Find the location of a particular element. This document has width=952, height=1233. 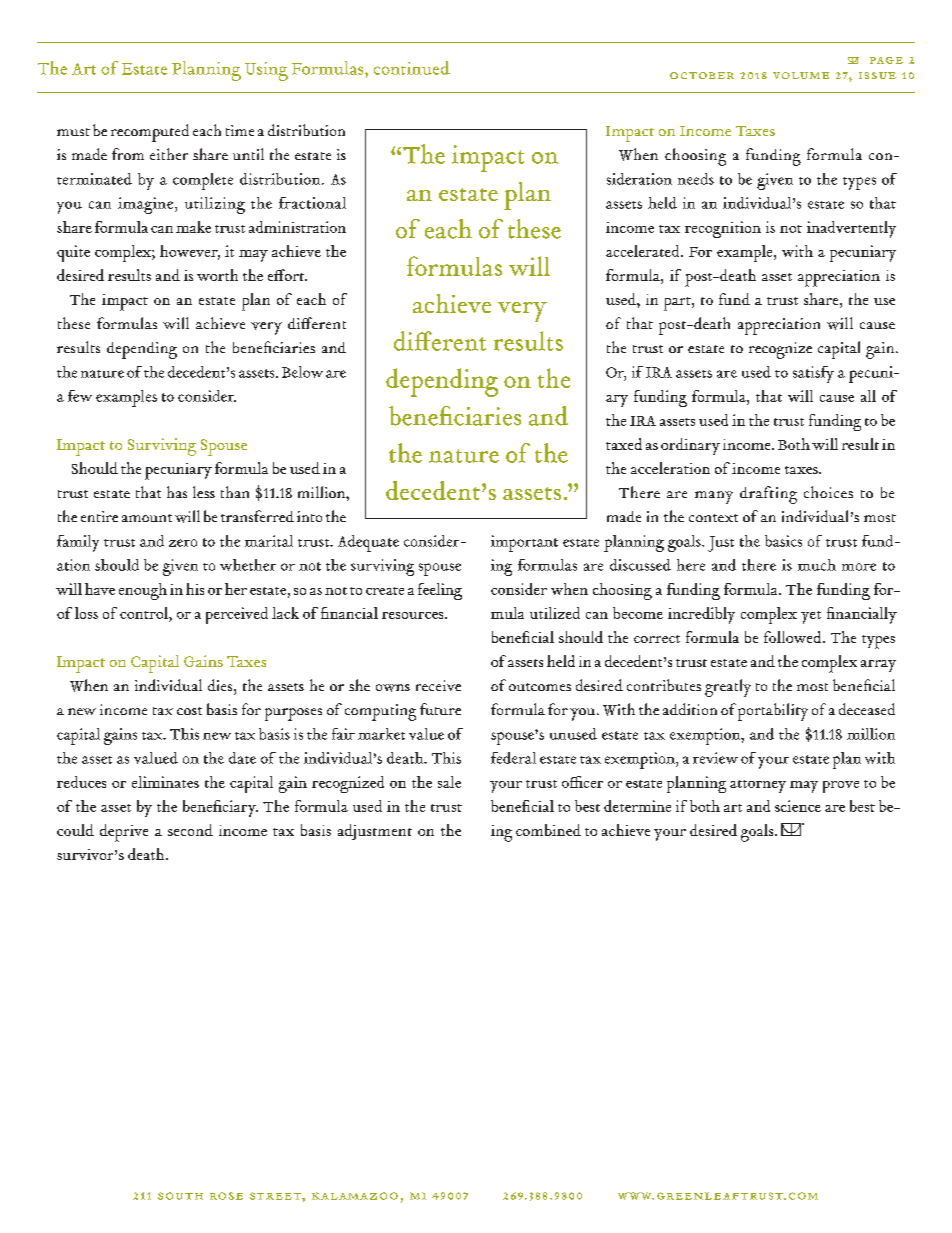

recomputed is located at coordinates (150, 133).
